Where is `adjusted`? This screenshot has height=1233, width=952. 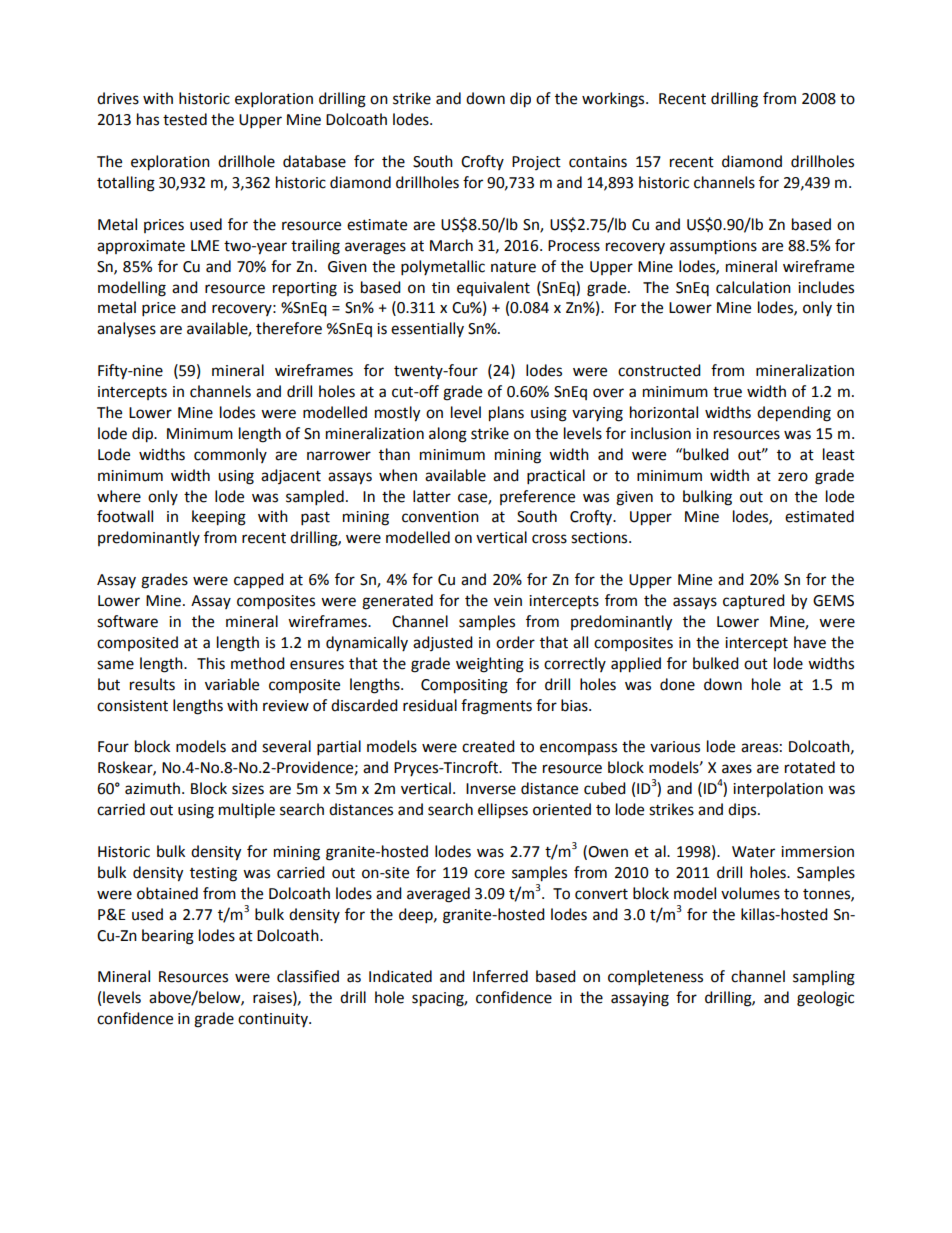
adjusted is located at coordinates (443, 643).
